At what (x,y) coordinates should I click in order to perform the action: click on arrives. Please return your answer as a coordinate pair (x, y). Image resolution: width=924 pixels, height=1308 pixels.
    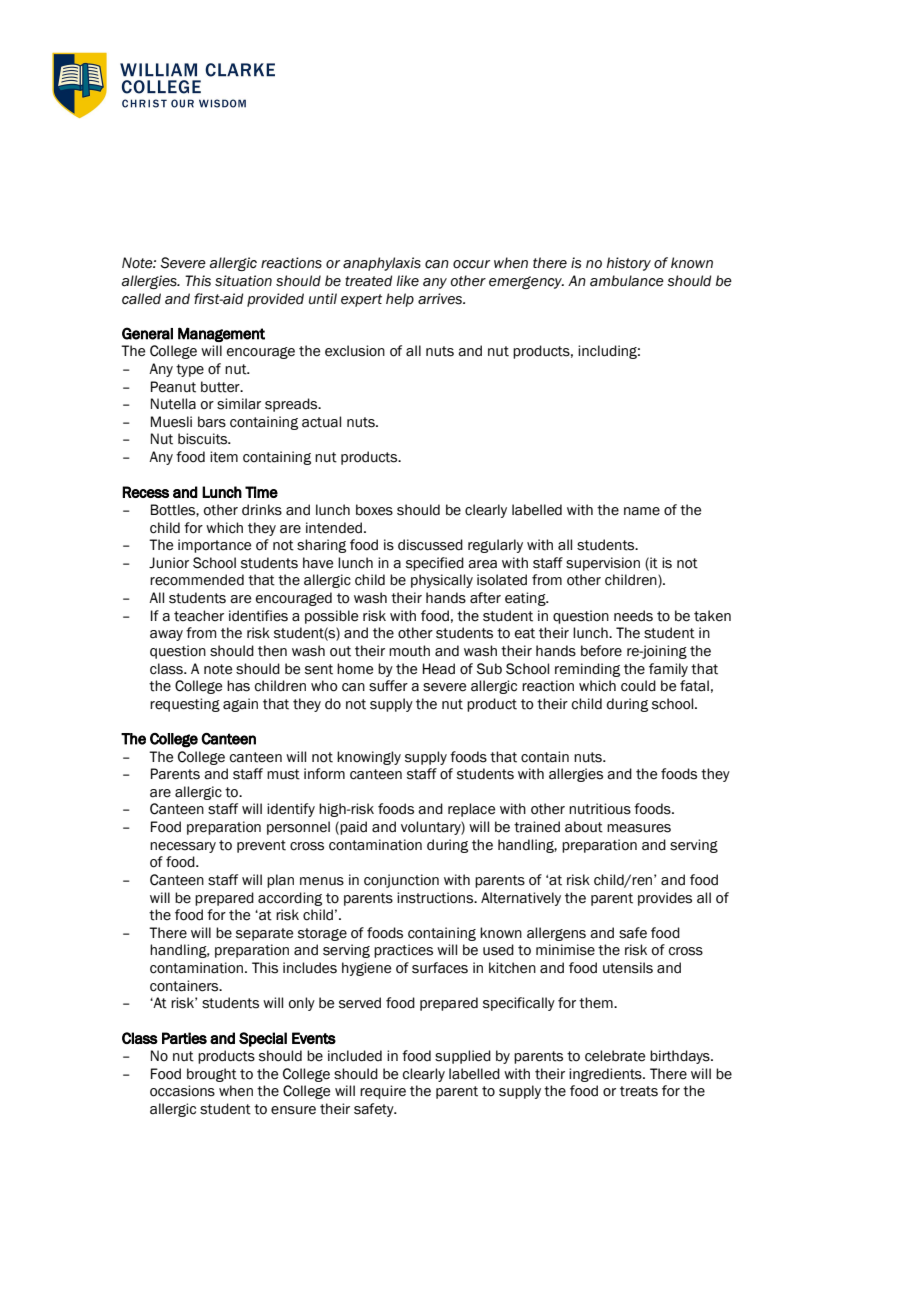
    Looking at the image, I should click on (441, 299).
